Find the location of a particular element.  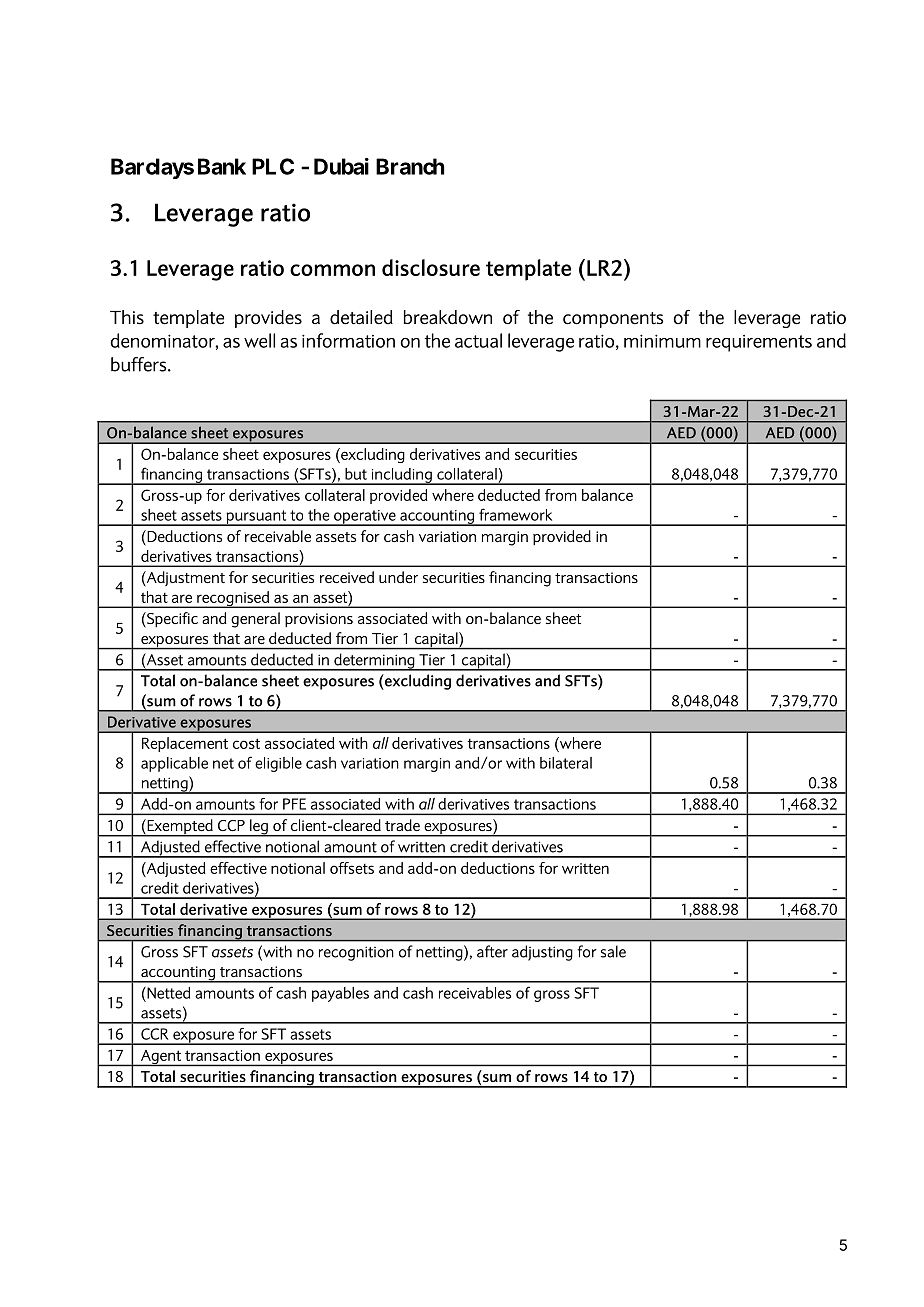

components is located at coordinates (613, 320).
